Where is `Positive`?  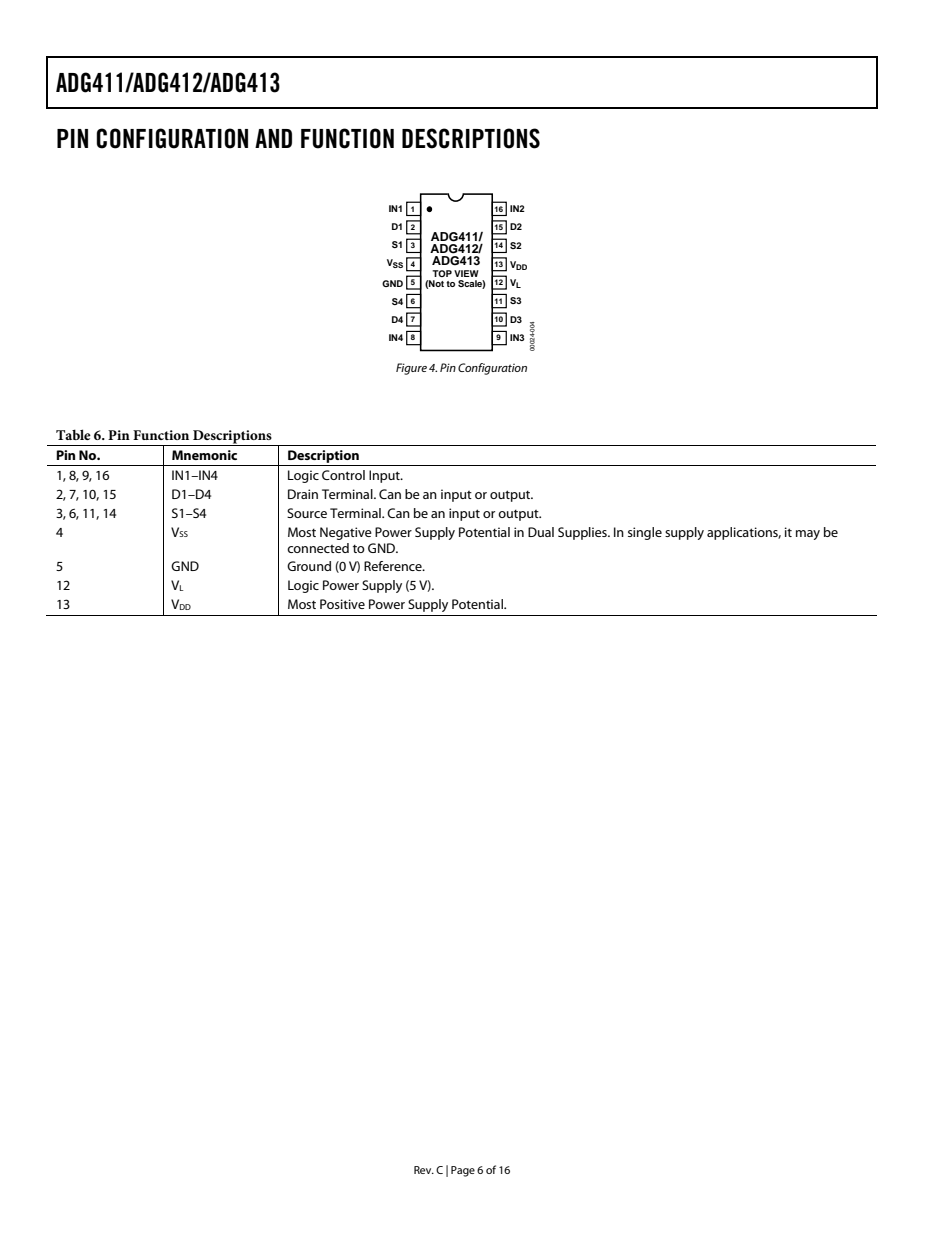 Positive is located at coordinates (342, 604).
